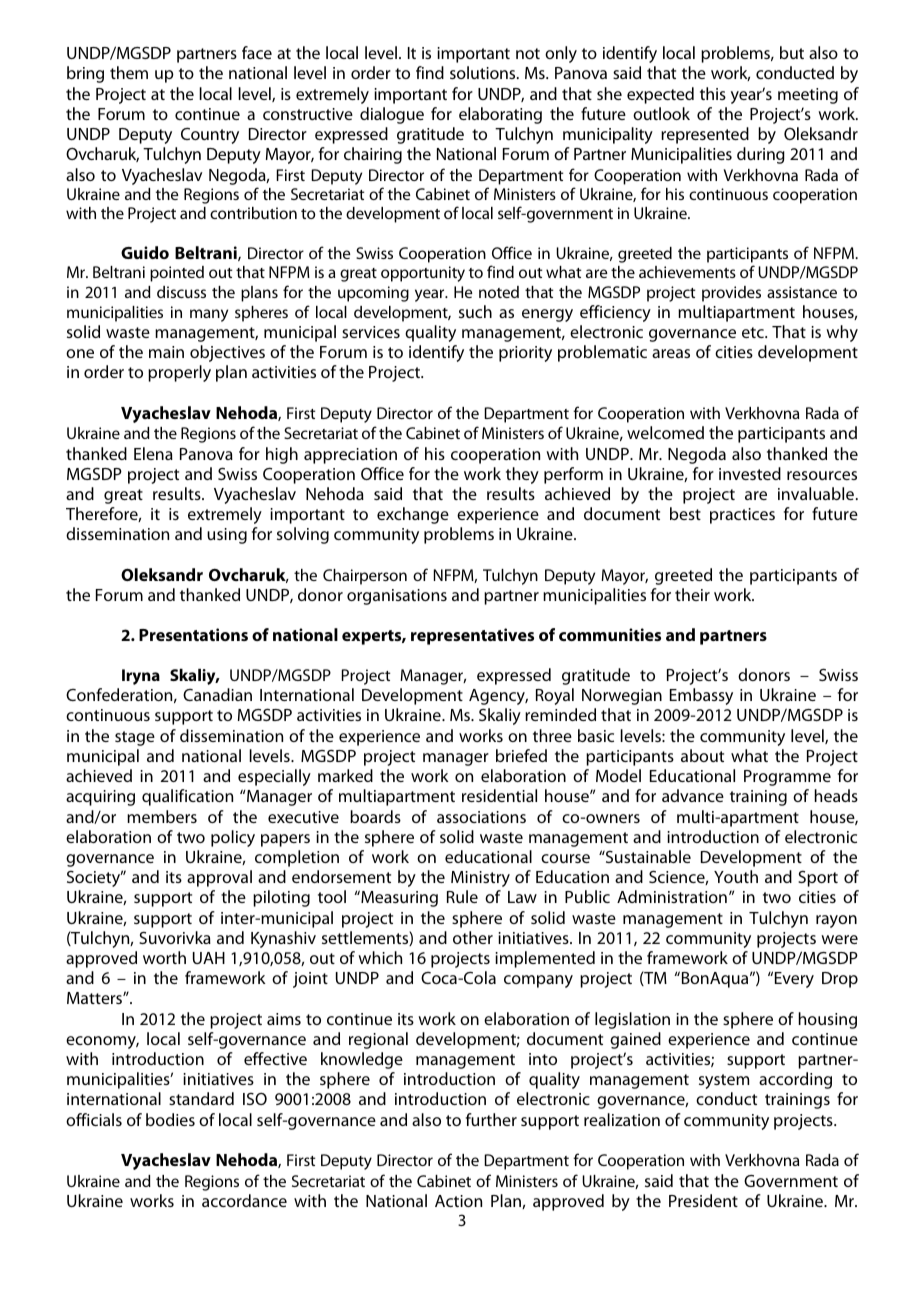 The height and width of the screenshot is (1308, 924). I want to click on representatives, so click(472, 636).
